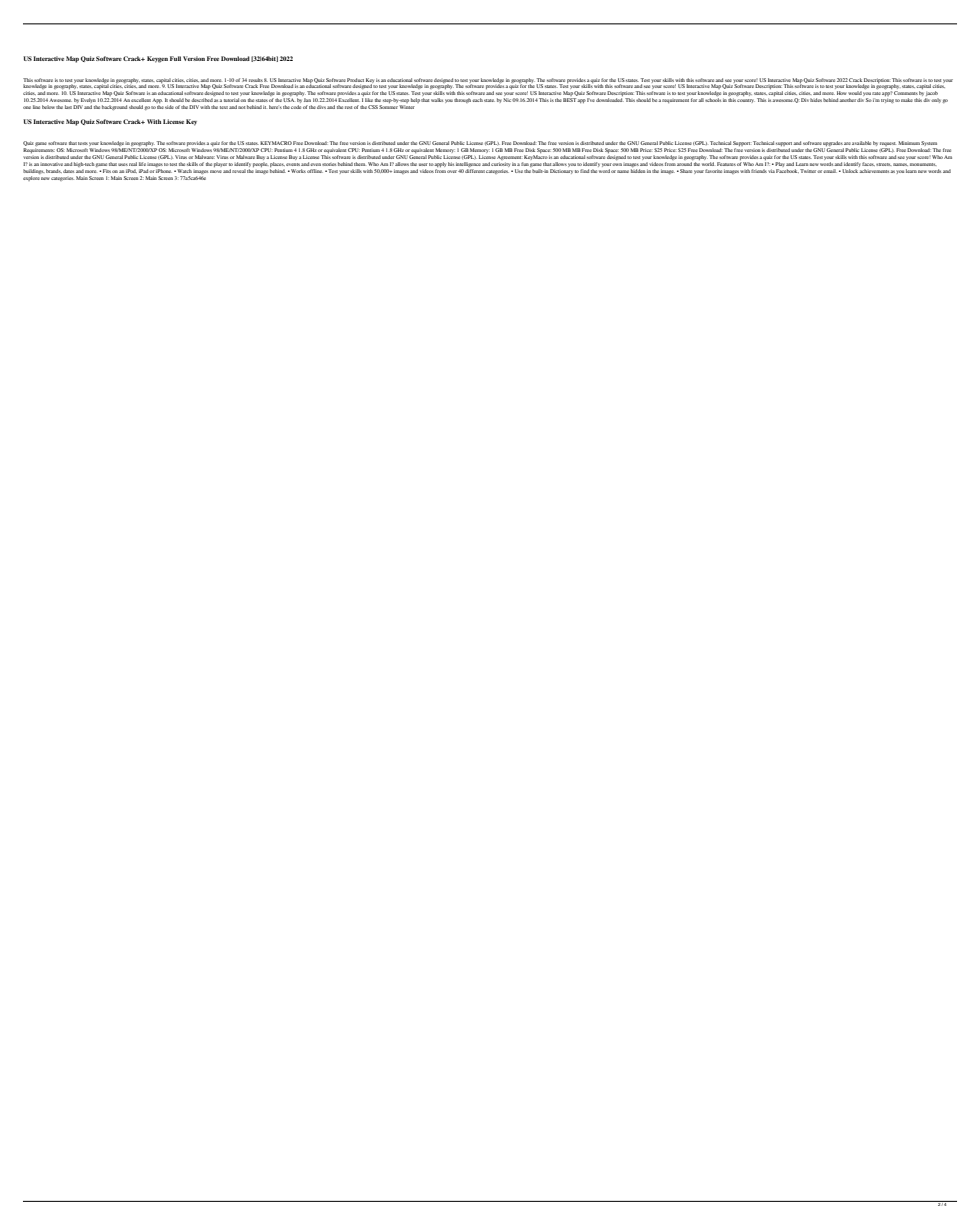  I want to click on rate, so click(876, 93).
